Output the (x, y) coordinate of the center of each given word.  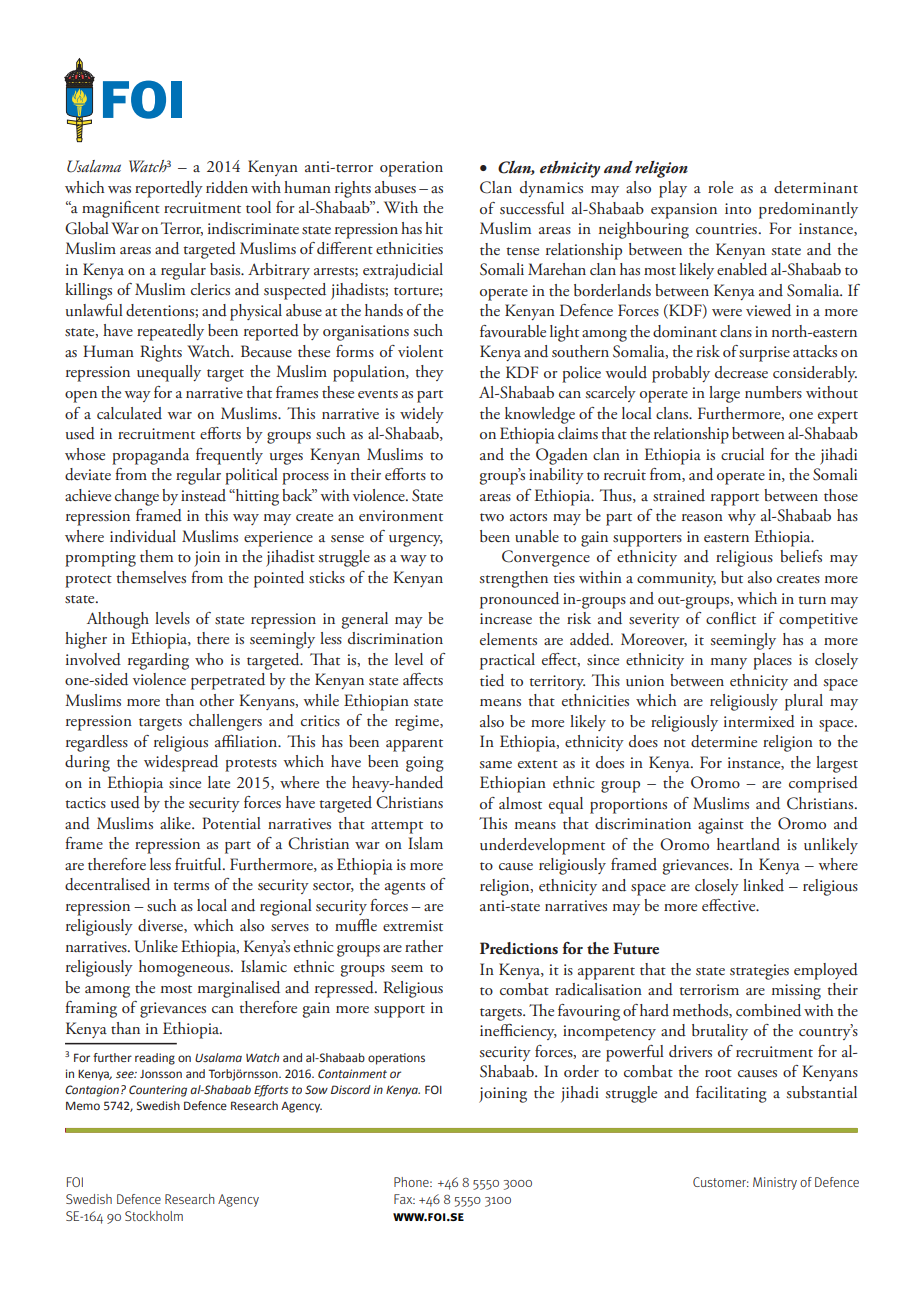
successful (532, 208)
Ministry (775, 1183)
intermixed (759, 721)
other (217, 700)
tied (492, 680)
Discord (351, 1089)
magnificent (121, 209)
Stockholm (154, 1216)
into (738, 208)
